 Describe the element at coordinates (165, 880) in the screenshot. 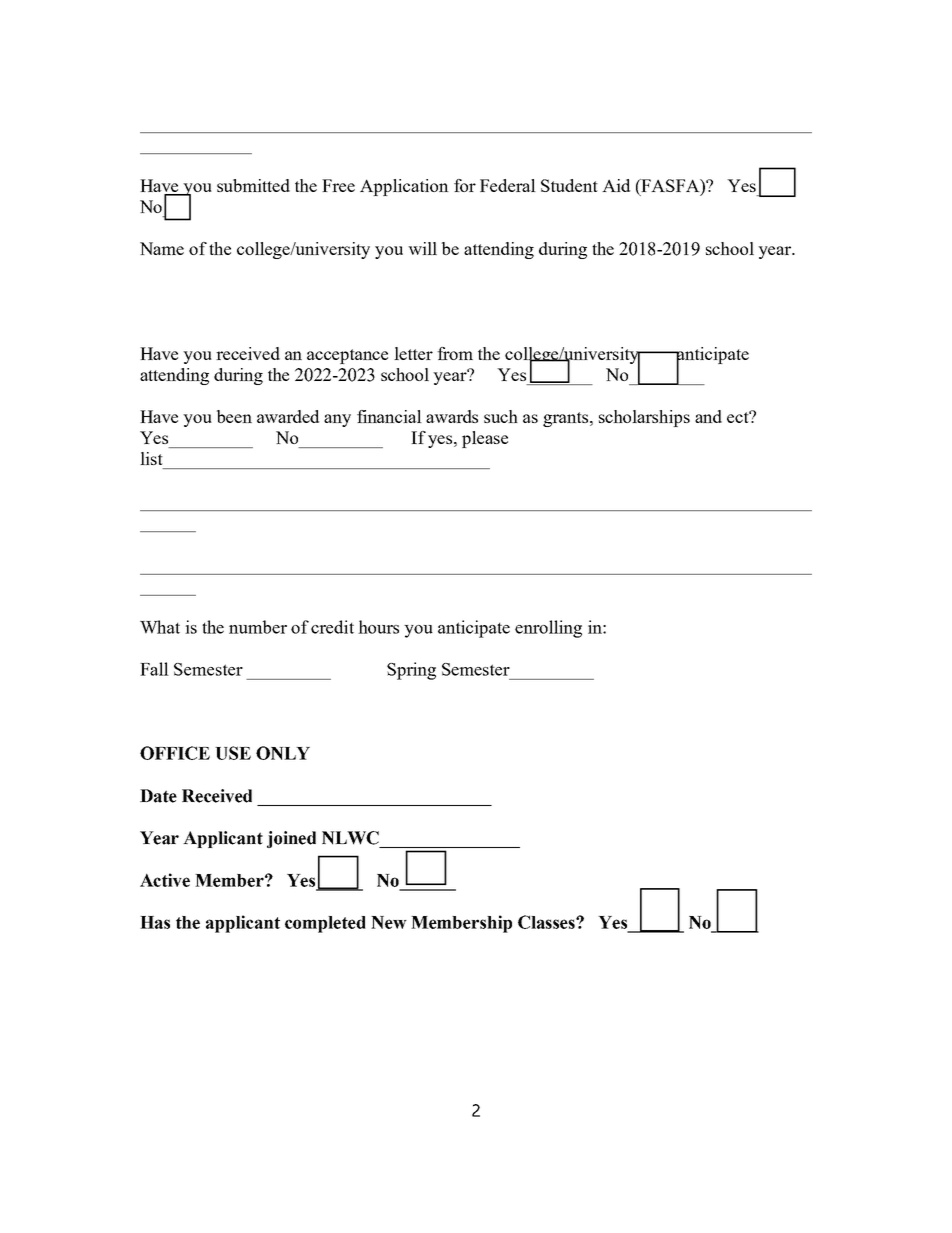

I see `Active` at that location.
